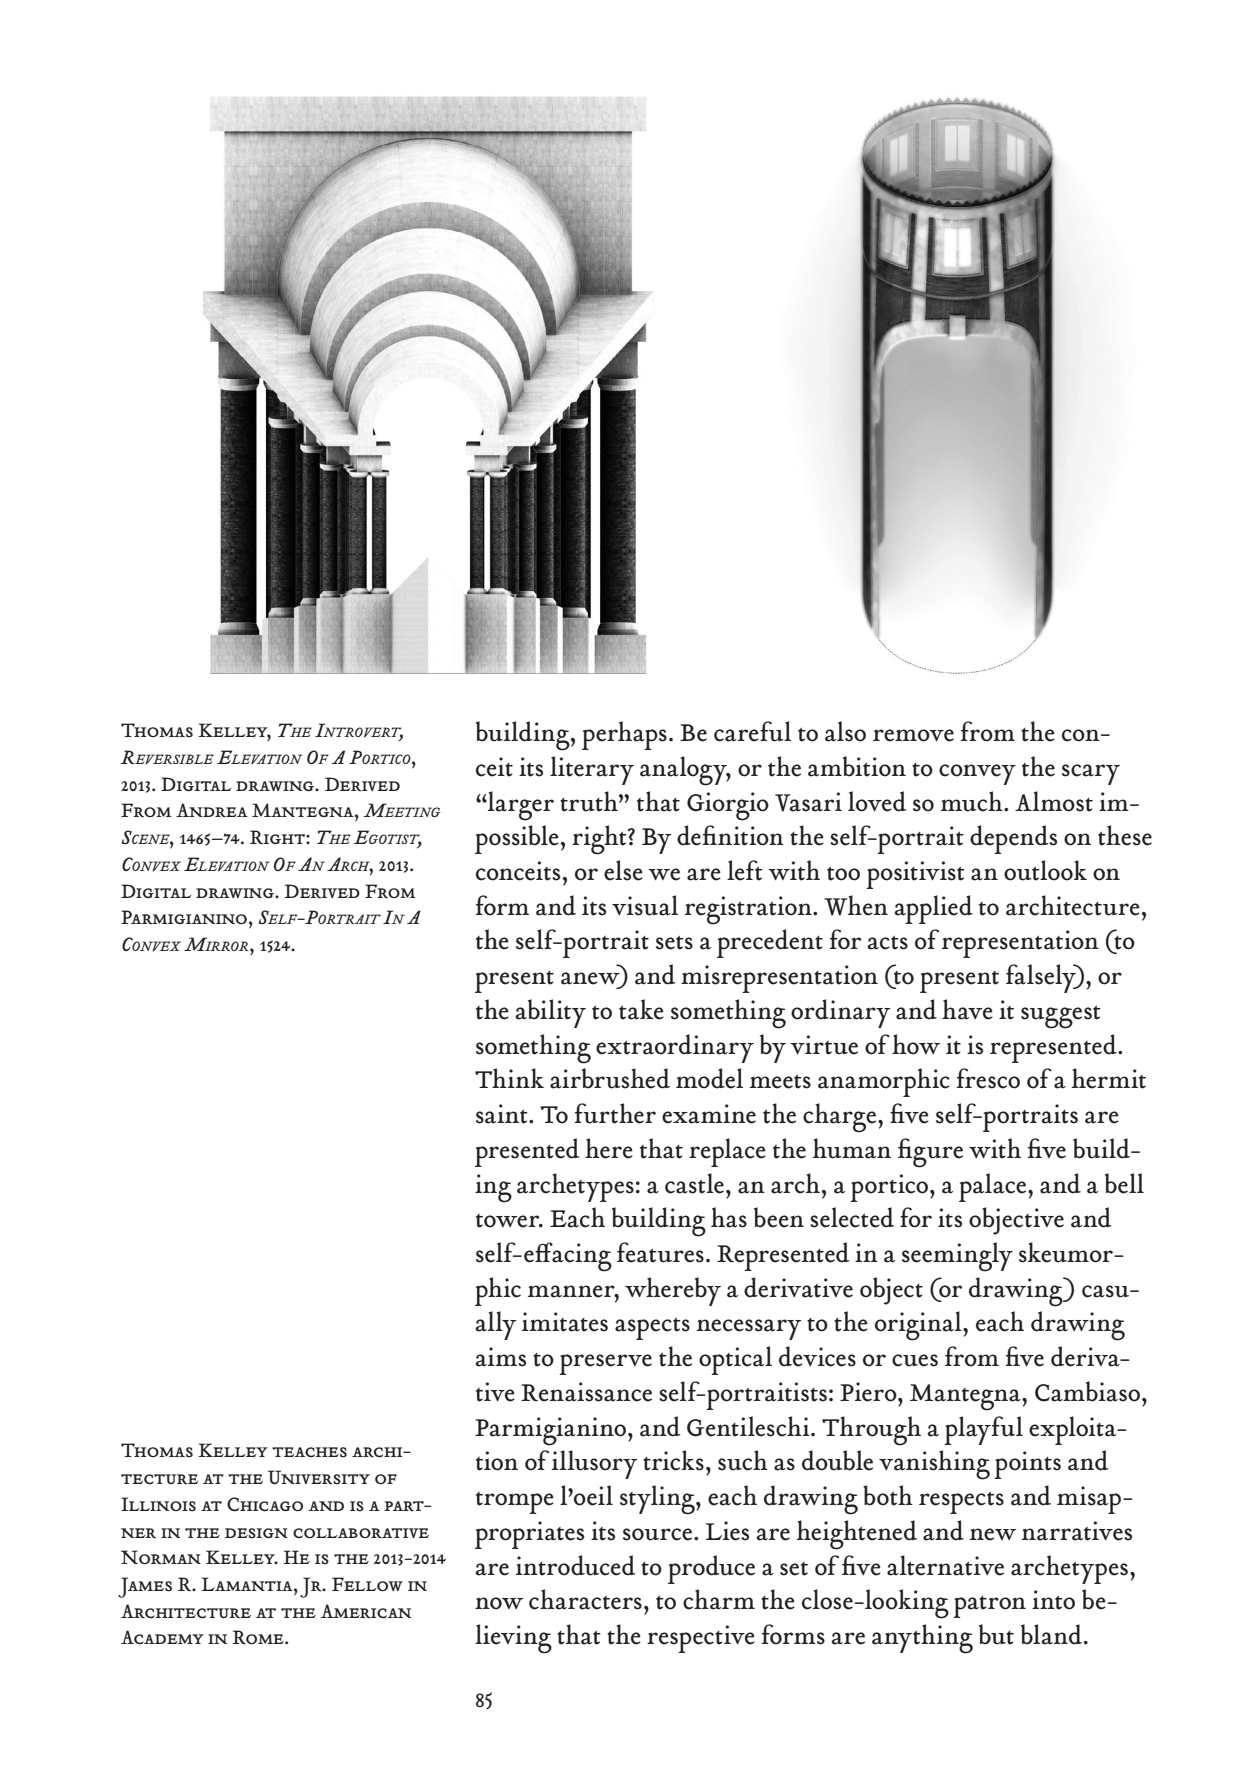 Image resolution: width=1250 pixels, height=1779 pixels. Describe the element at coordinates (977, 774) in the screenshot. I see `convey` at that location.
